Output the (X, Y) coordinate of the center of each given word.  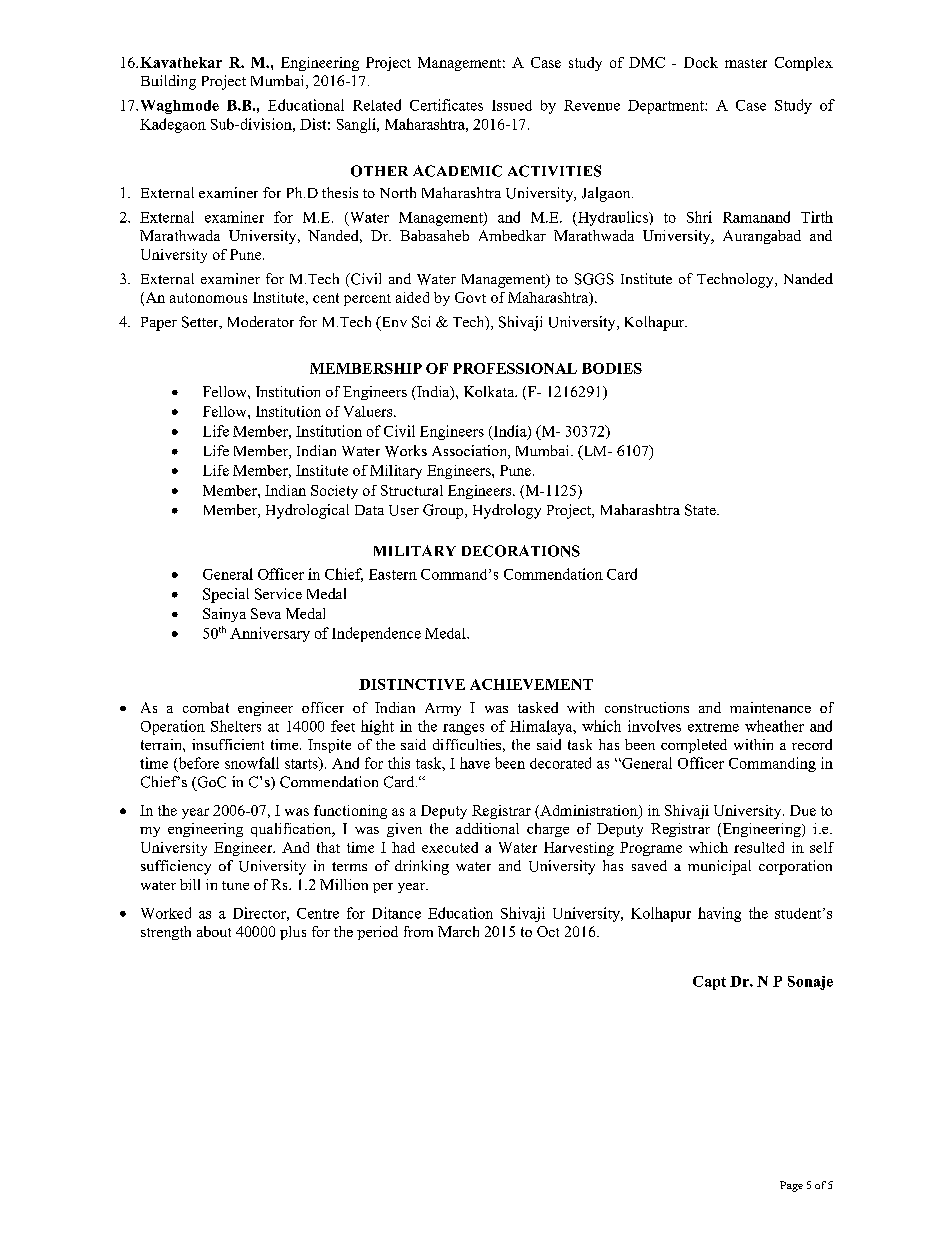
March (458, 931)
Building (168, 82)
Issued (512, 105)
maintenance (770, 707)
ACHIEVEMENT (531, 684)
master (746, 63)
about (214, 931)
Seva (266, 613)
